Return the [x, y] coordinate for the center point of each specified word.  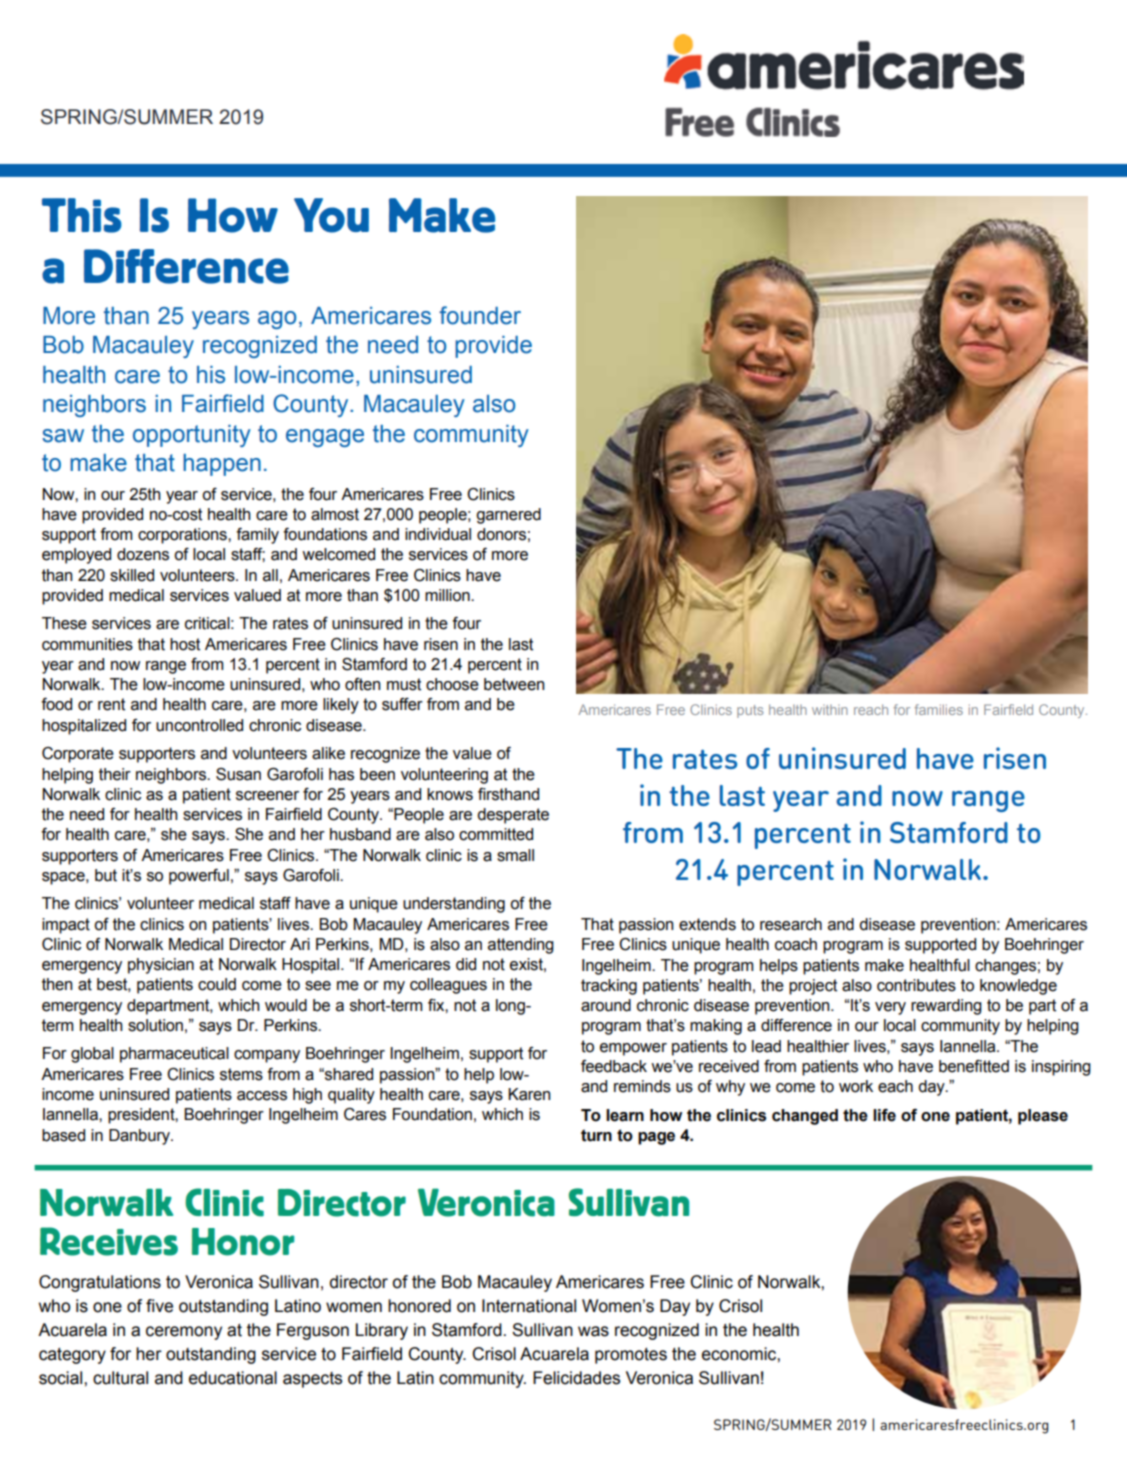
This [82, 215]
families [939, 709]
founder [480, 315]
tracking [609, 987]
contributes [916, 985]
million [448, 595]
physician [161, 966]
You [331, 215]
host [185, 644]
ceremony [184, 1333]
